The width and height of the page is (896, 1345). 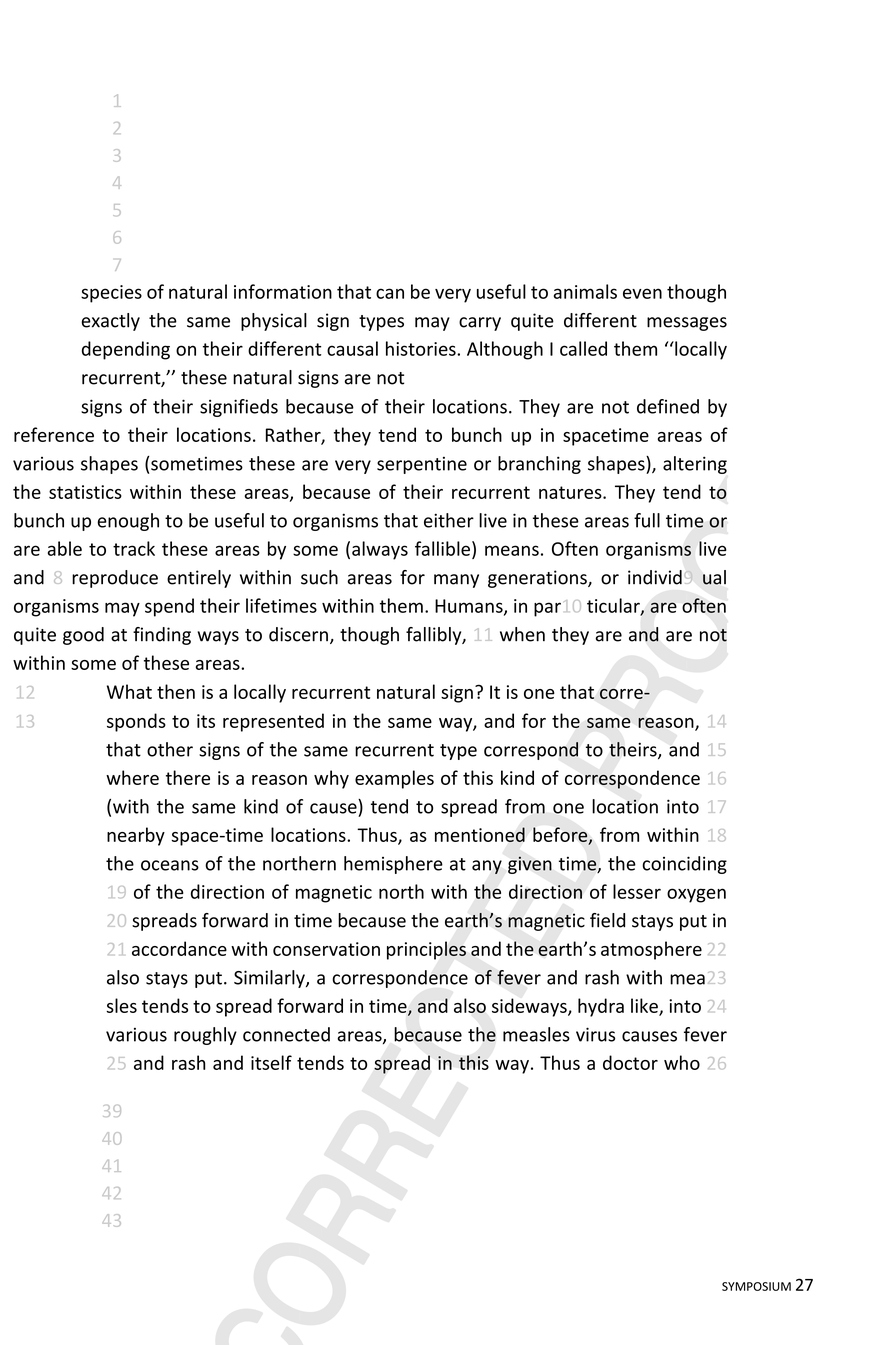 What do you see at coordinates (687, 324) in the page?
I see `messages` at bounding box center [687, 324].
